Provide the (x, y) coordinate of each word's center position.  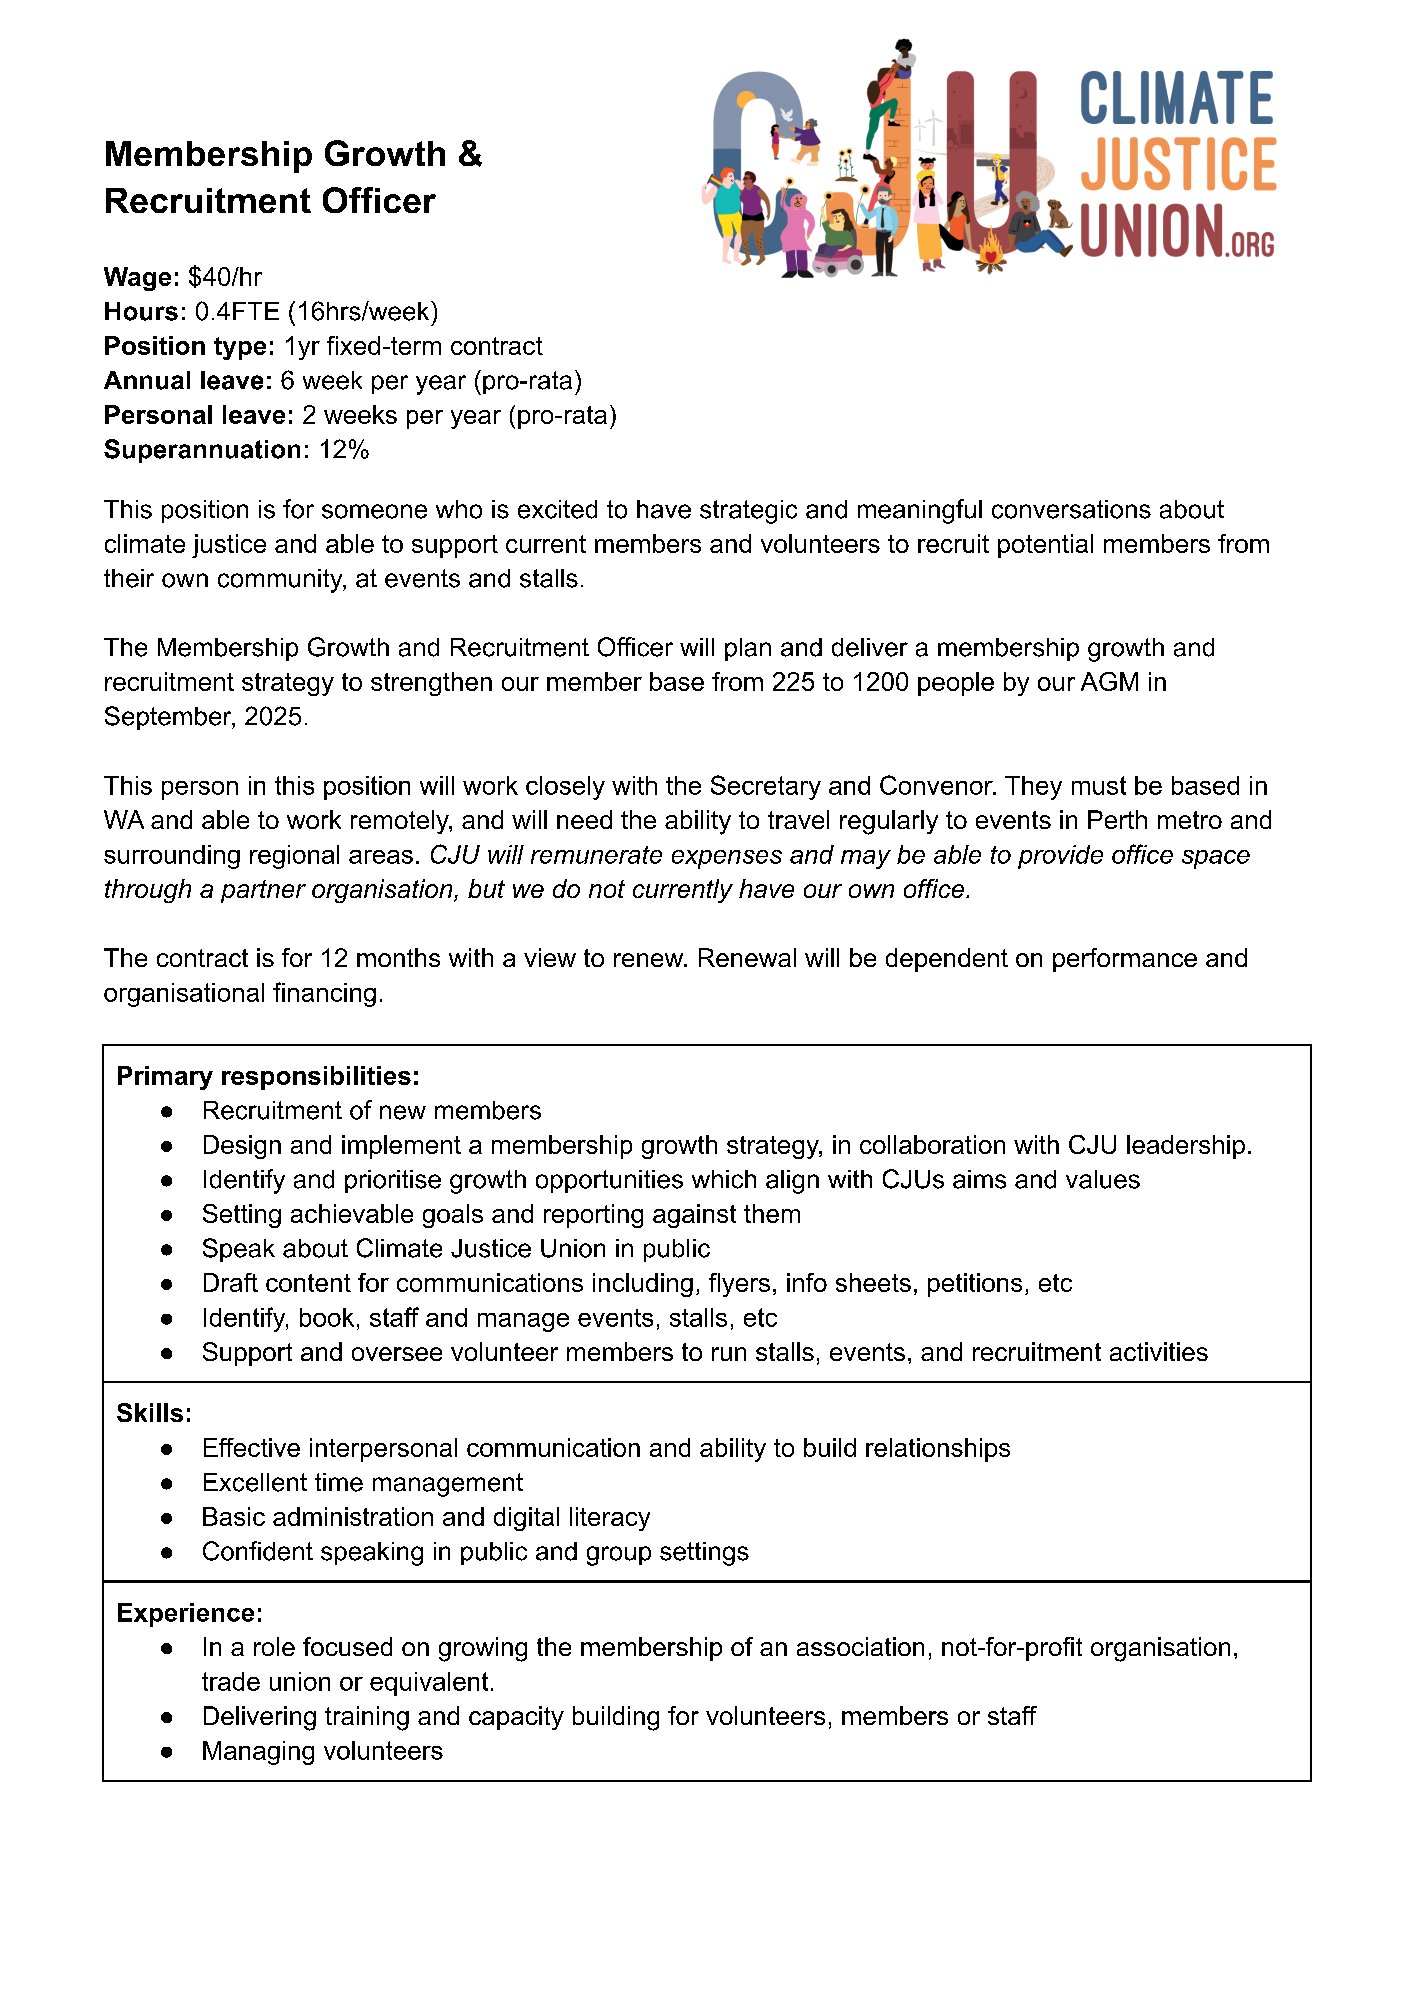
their (129, 578)
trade (231, 1681)
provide (1060, 857)
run (729, 1354)
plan (748, 649)
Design (242, 1147)
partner (263, 891)
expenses (727, 859)
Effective (252, 1447)
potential (1045, 546)
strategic (748, 512)
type (240, 348)
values (1103, 1179)
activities (1159, 1351)
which (724, 1179)
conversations (1071, 509)
